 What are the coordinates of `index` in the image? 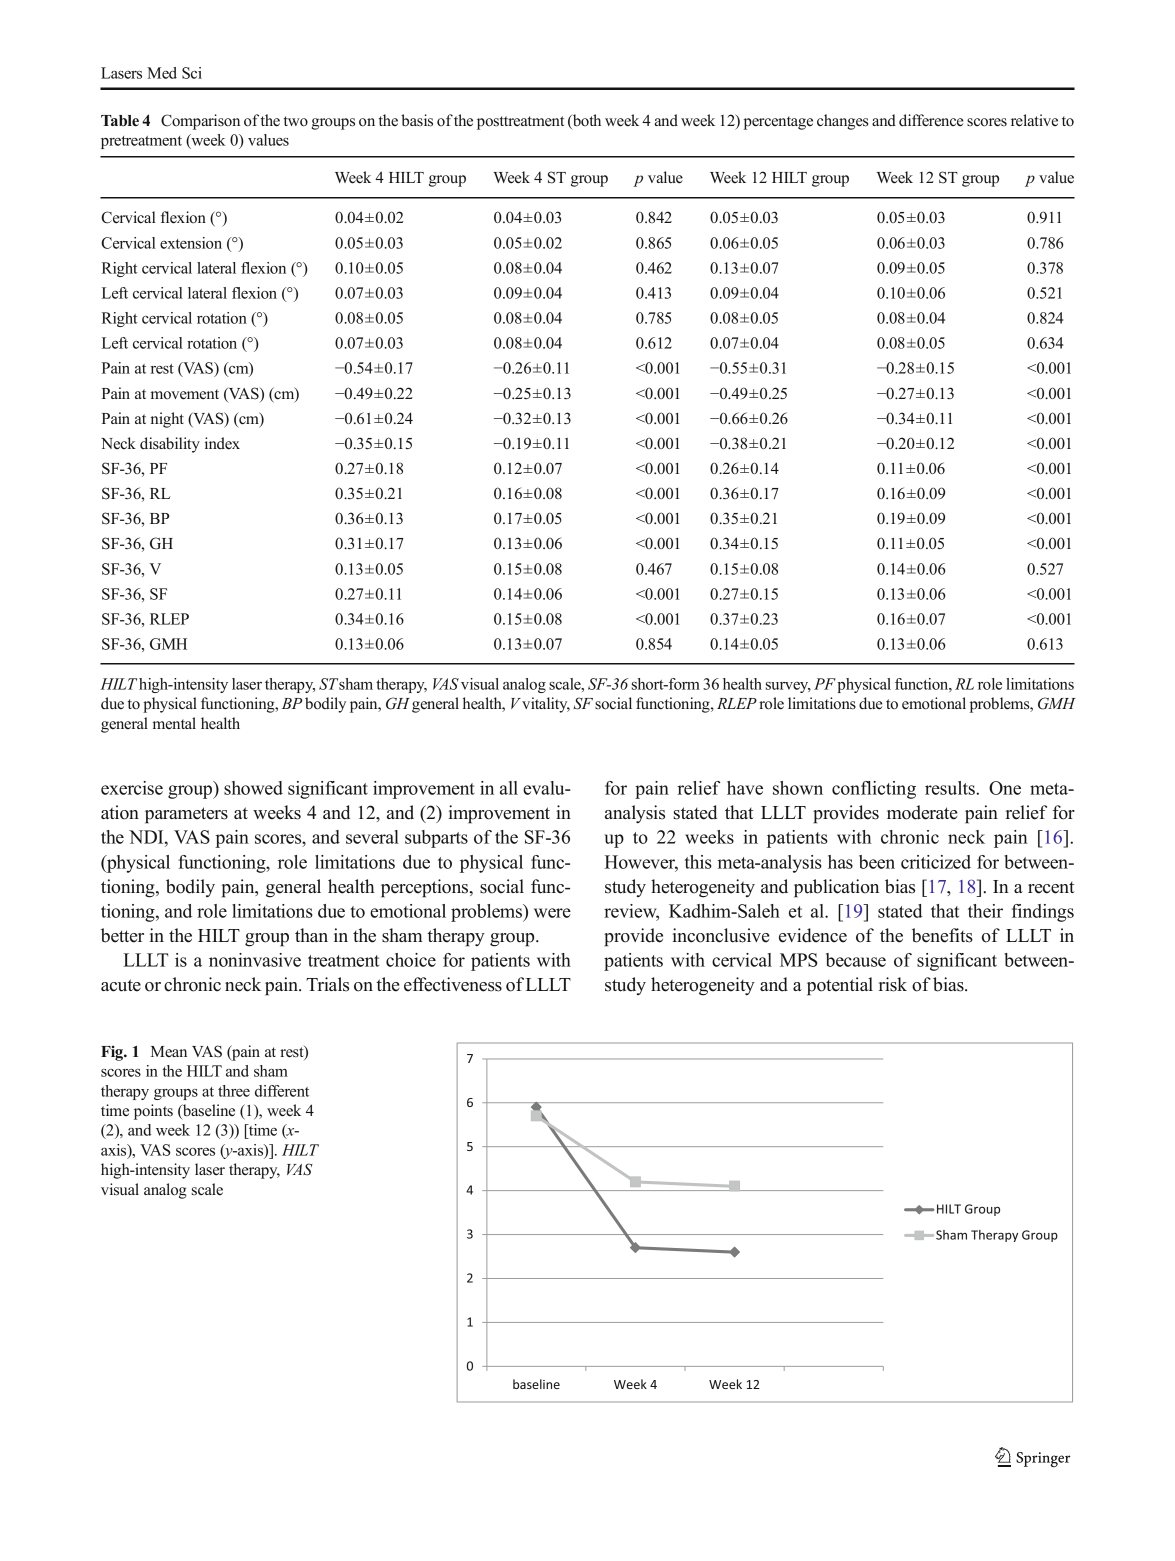 It's located at (222, 443).
